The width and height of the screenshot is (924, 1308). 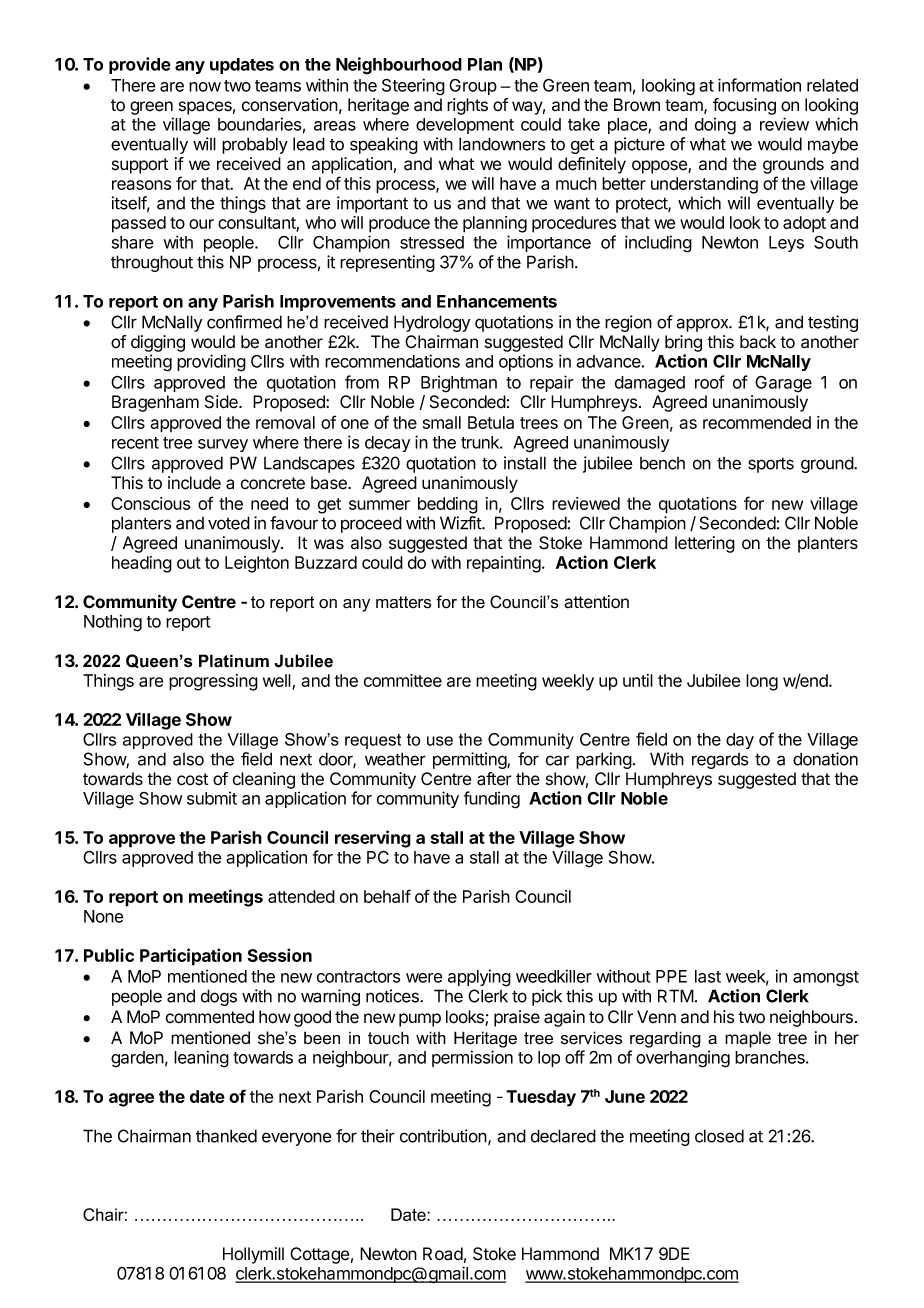 What do you see at coordinates (720, 761) in the screenshot?
I see `regards` at bounding box center [720, 761].
